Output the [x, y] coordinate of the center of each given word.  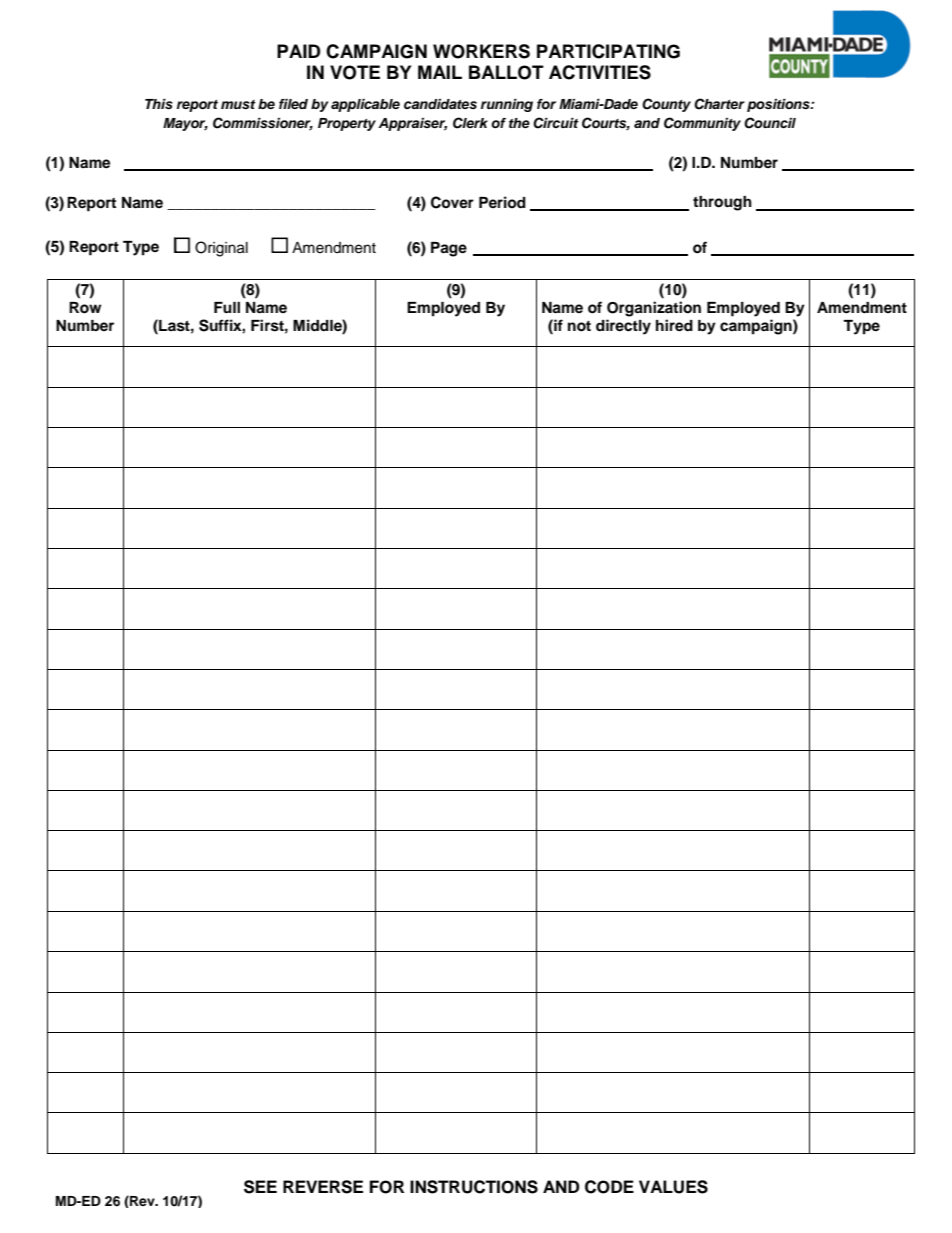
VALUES [673, 1187]
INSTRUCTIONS [474, 1187]
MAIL [440, 72]
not [579, 326]
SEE [260, 1187]
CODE [609, 1187]
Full [227, 307]
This [159, 104]
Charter [719, 104]
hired [674, 325]
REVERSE [323, 1187]
